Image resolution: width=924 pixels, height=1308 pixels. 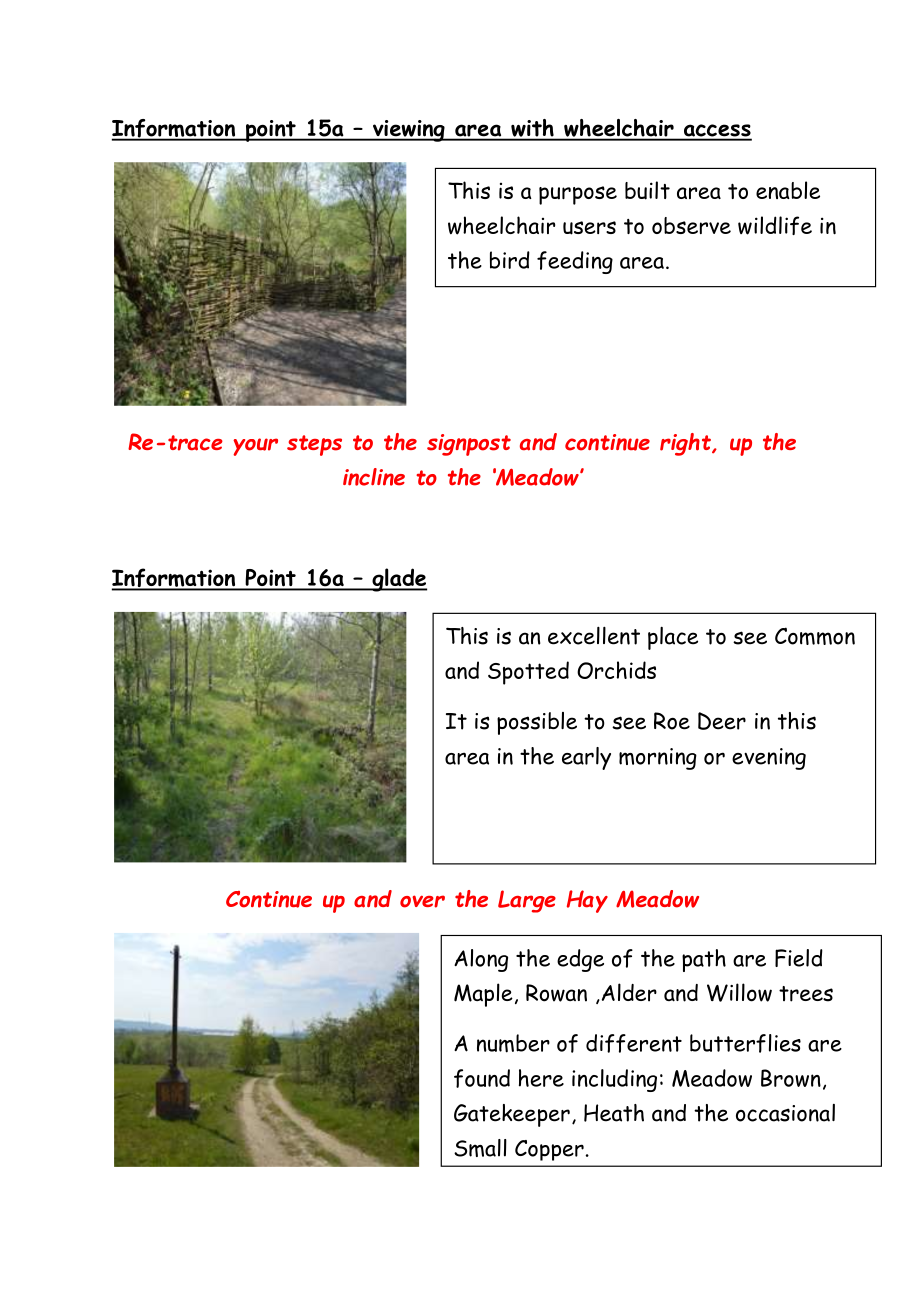 What do you see at coordinates (512, 1115) in the screenshot?
I see `Gatekeeper` at bounding box center [512, 1115].
